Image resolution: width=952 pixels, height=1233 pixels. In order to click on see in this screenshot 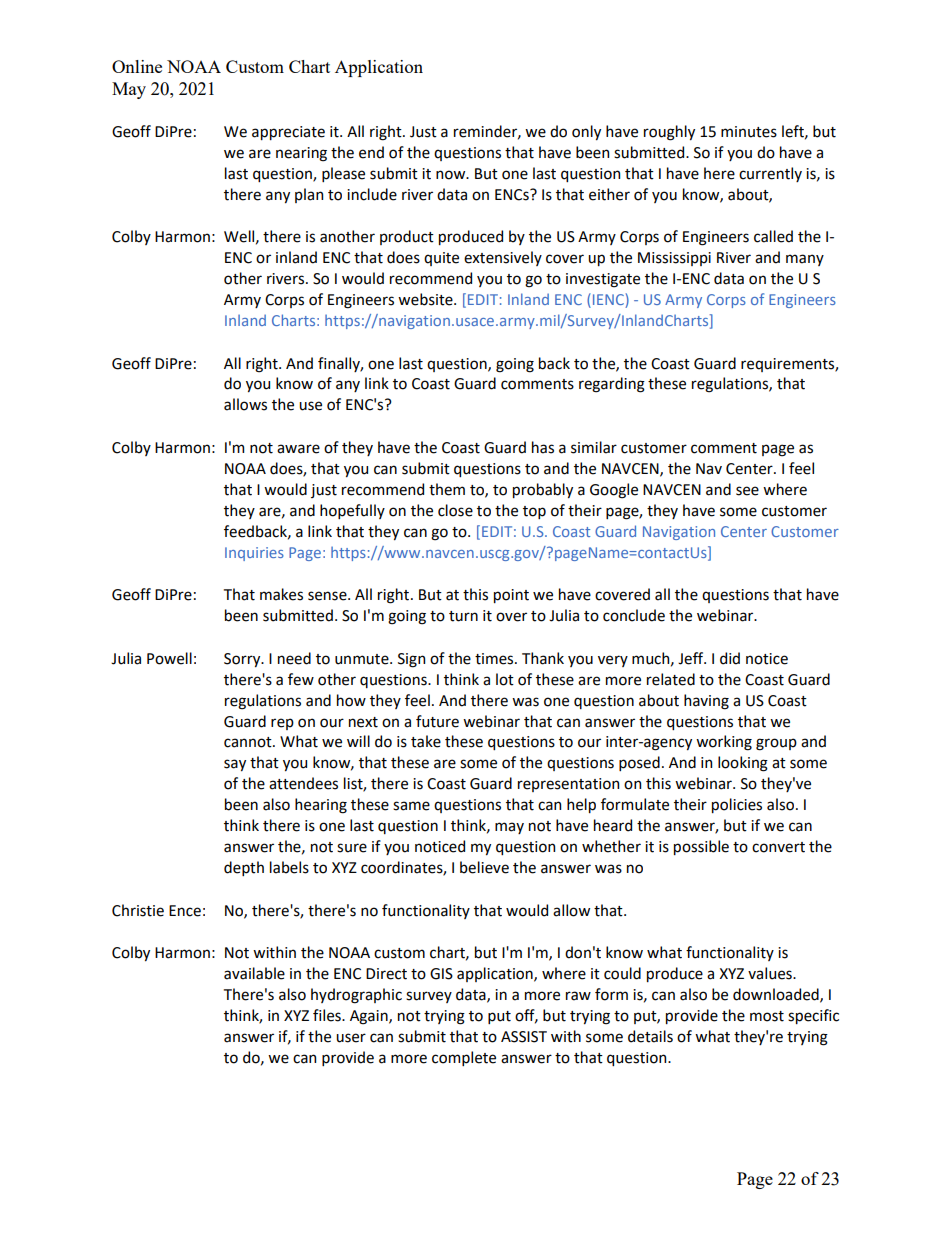, I will do `click(747, 491)`.
